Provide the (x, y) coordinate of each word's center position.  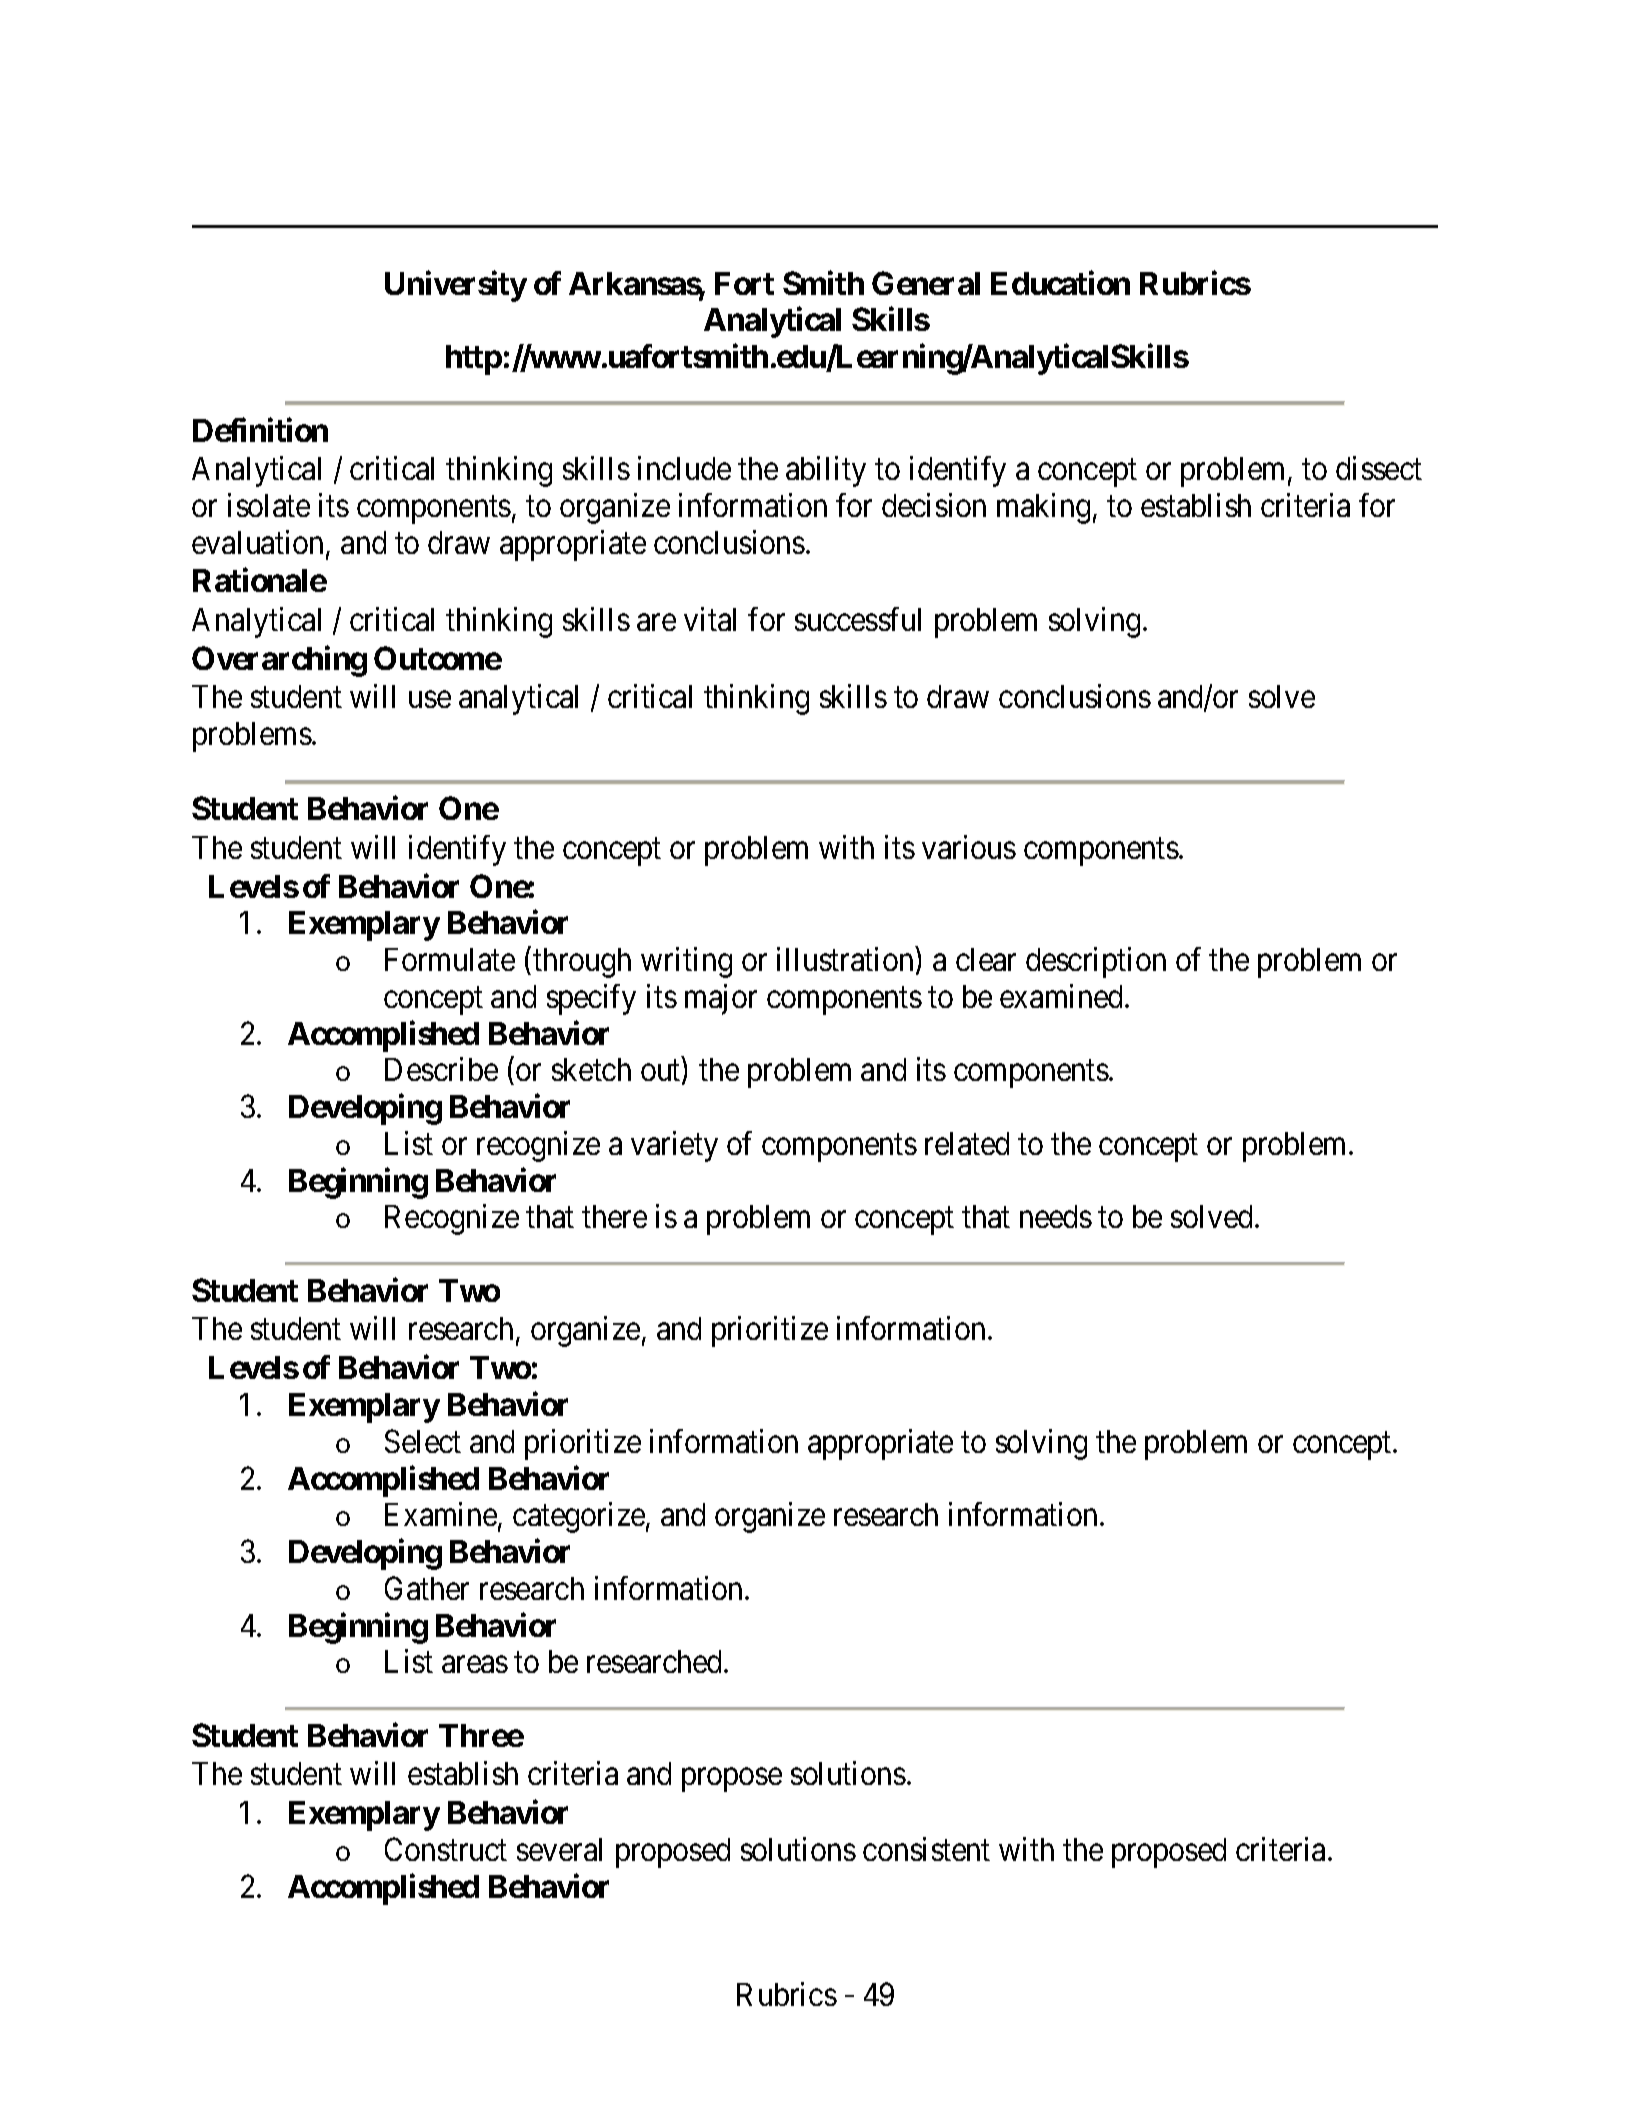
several (559, 1849)
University (456, 286)
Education (1060, 283)
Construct (446, 1849)
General (926, 283)
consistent (926, 1849)
